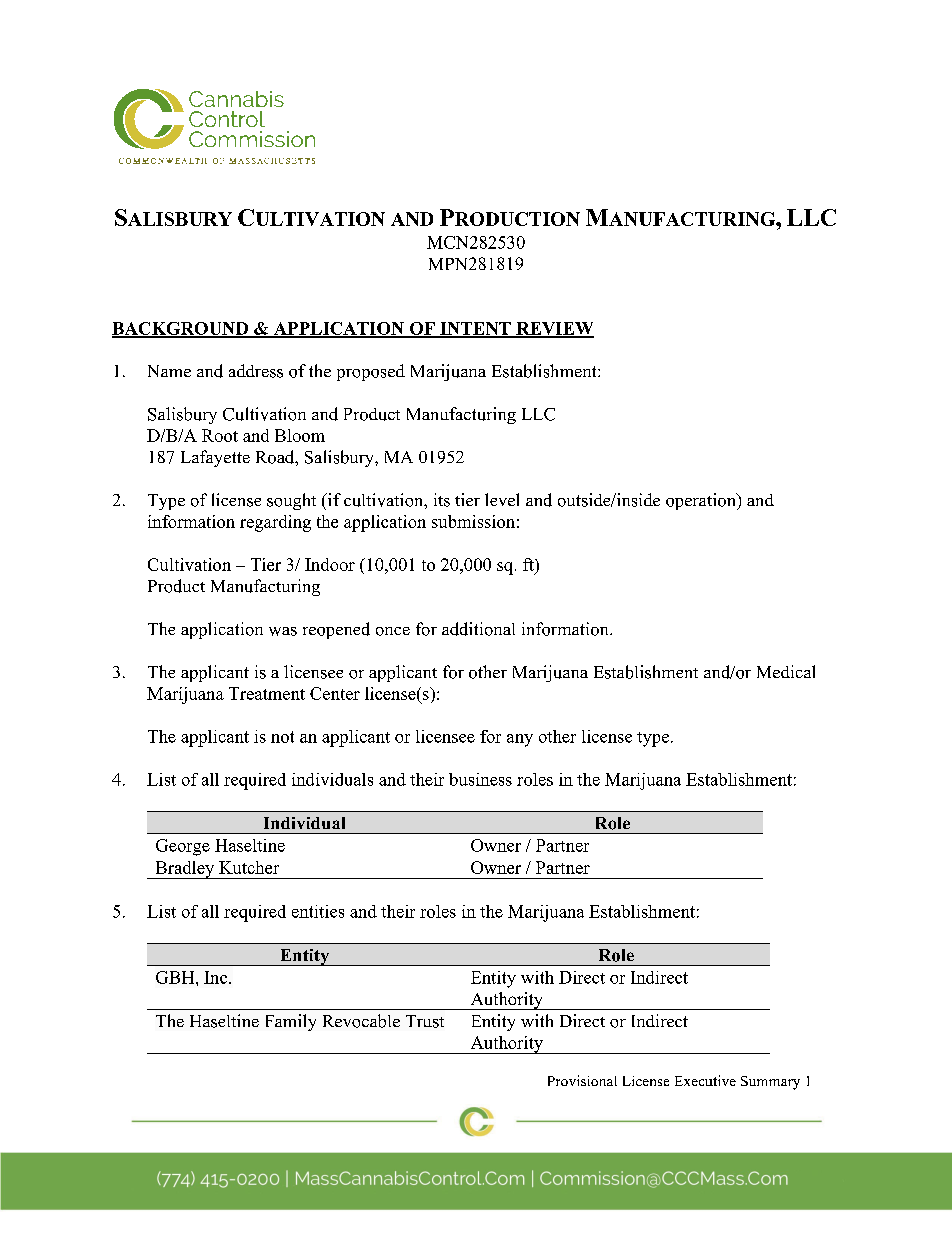 The image size is (952, 1233). Describe the element at coordinates (475, 329) in the screenshot. I see `INTENT` at that location.
